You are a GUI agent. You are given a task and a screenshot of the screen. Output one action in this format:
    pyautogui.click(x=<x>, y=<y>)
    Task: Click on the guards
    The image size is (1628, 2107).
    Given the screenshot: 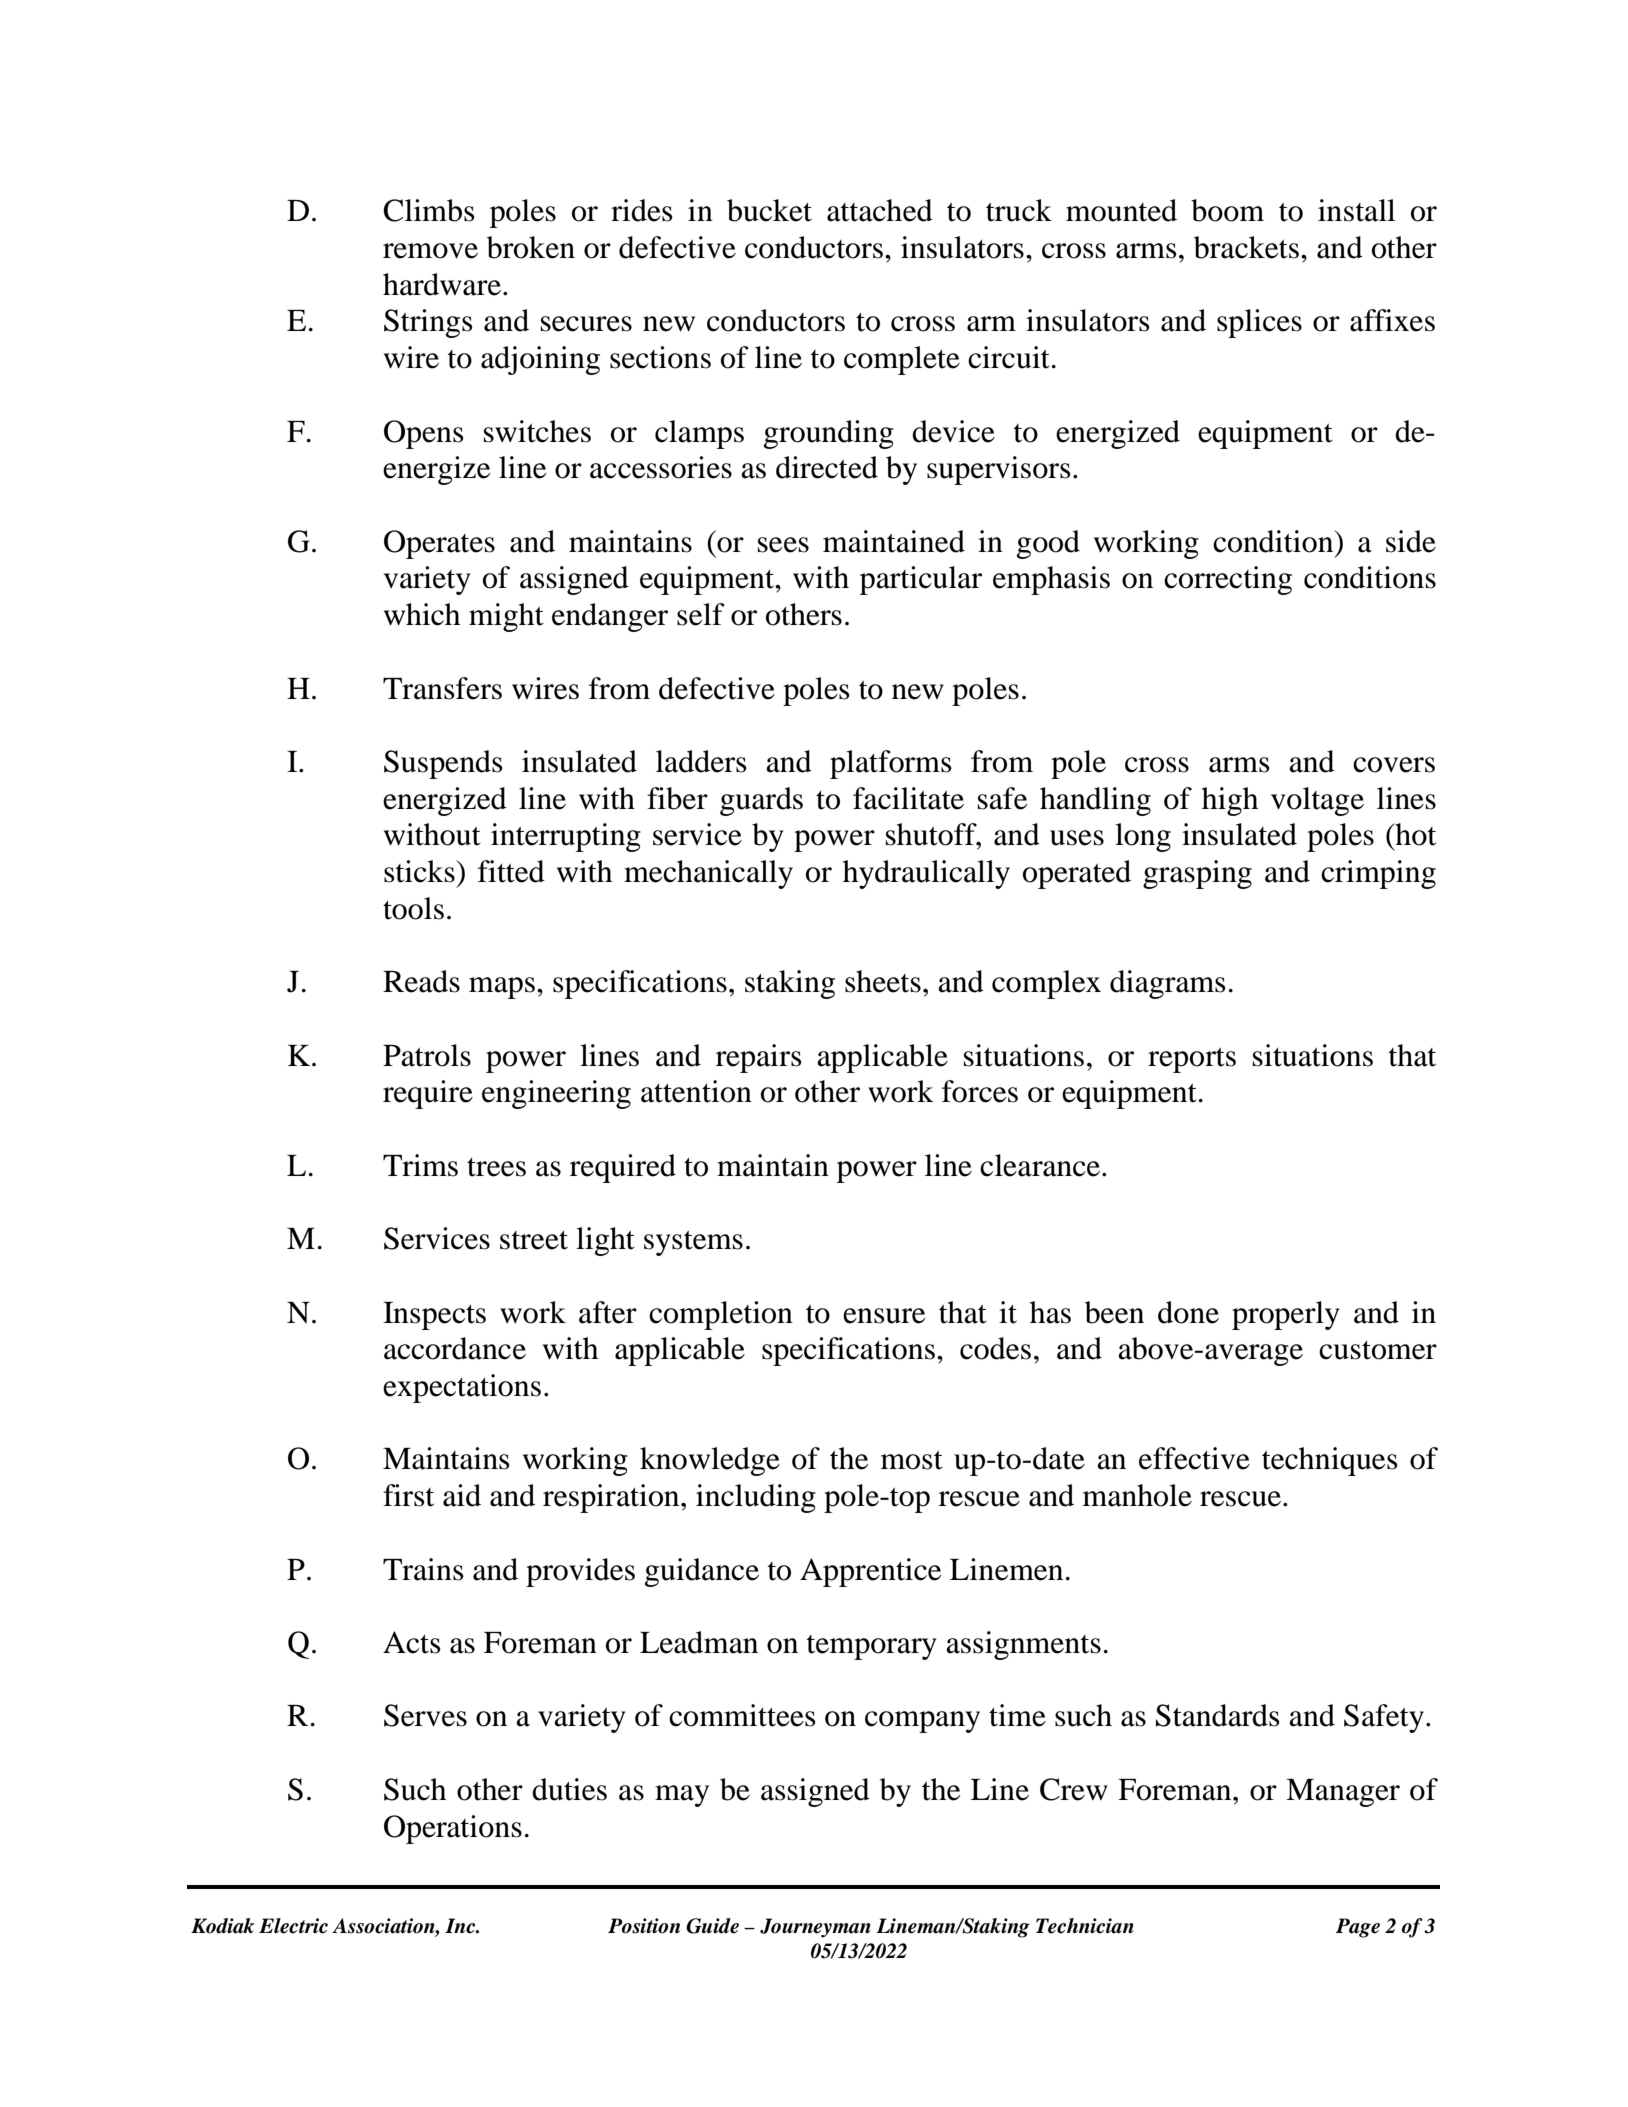 What is the action you would take?
    pyautogui.click(x=761, y=801)
